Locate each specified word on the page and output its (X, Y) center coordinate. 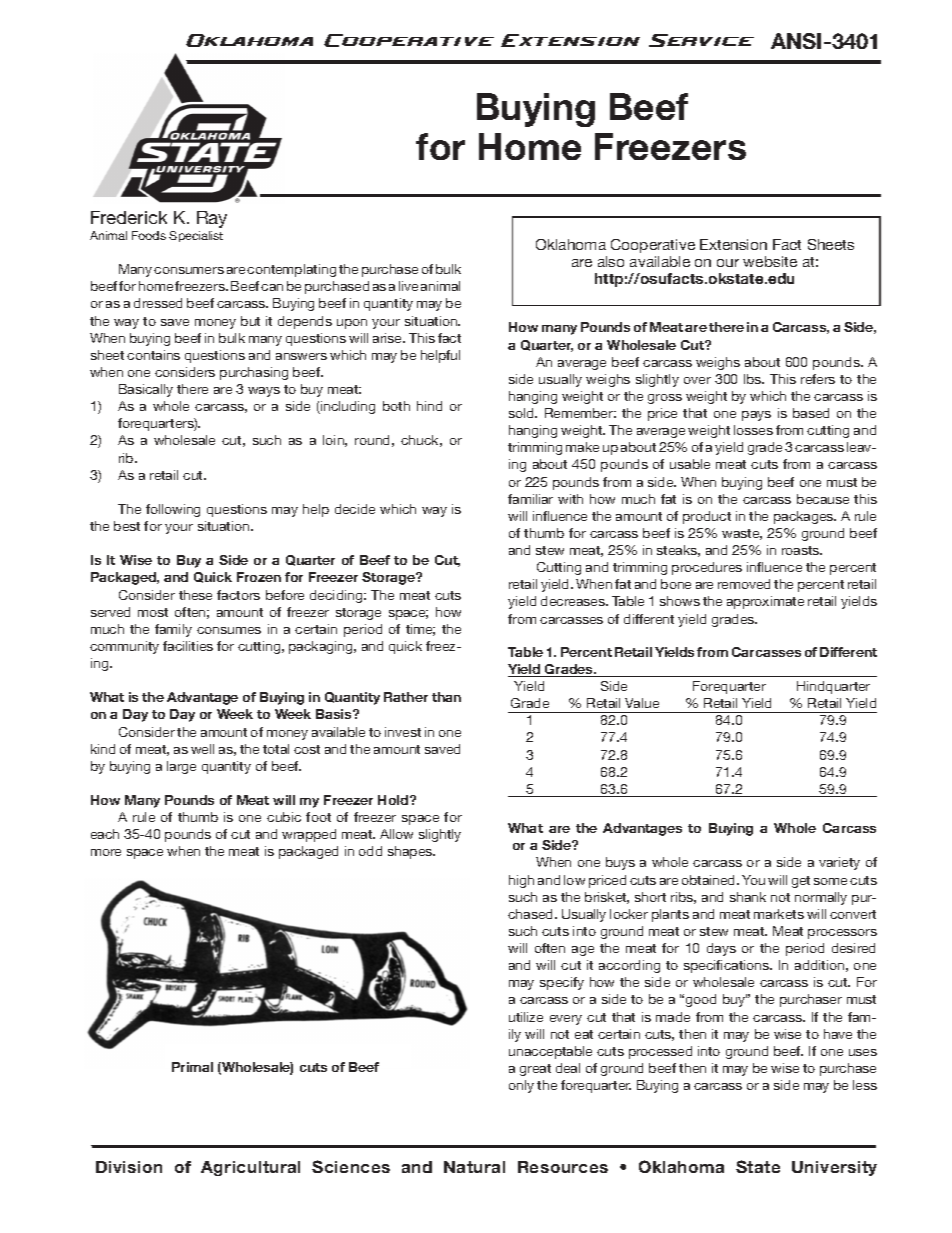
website (770, 261)
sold (522, 413)
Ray (212, 219)
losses (753, 430)
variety (839, 863)
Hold (394, 800)
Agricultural (250, 1168)
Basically (146, 390)
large (181, 767)
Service (701, 40)
